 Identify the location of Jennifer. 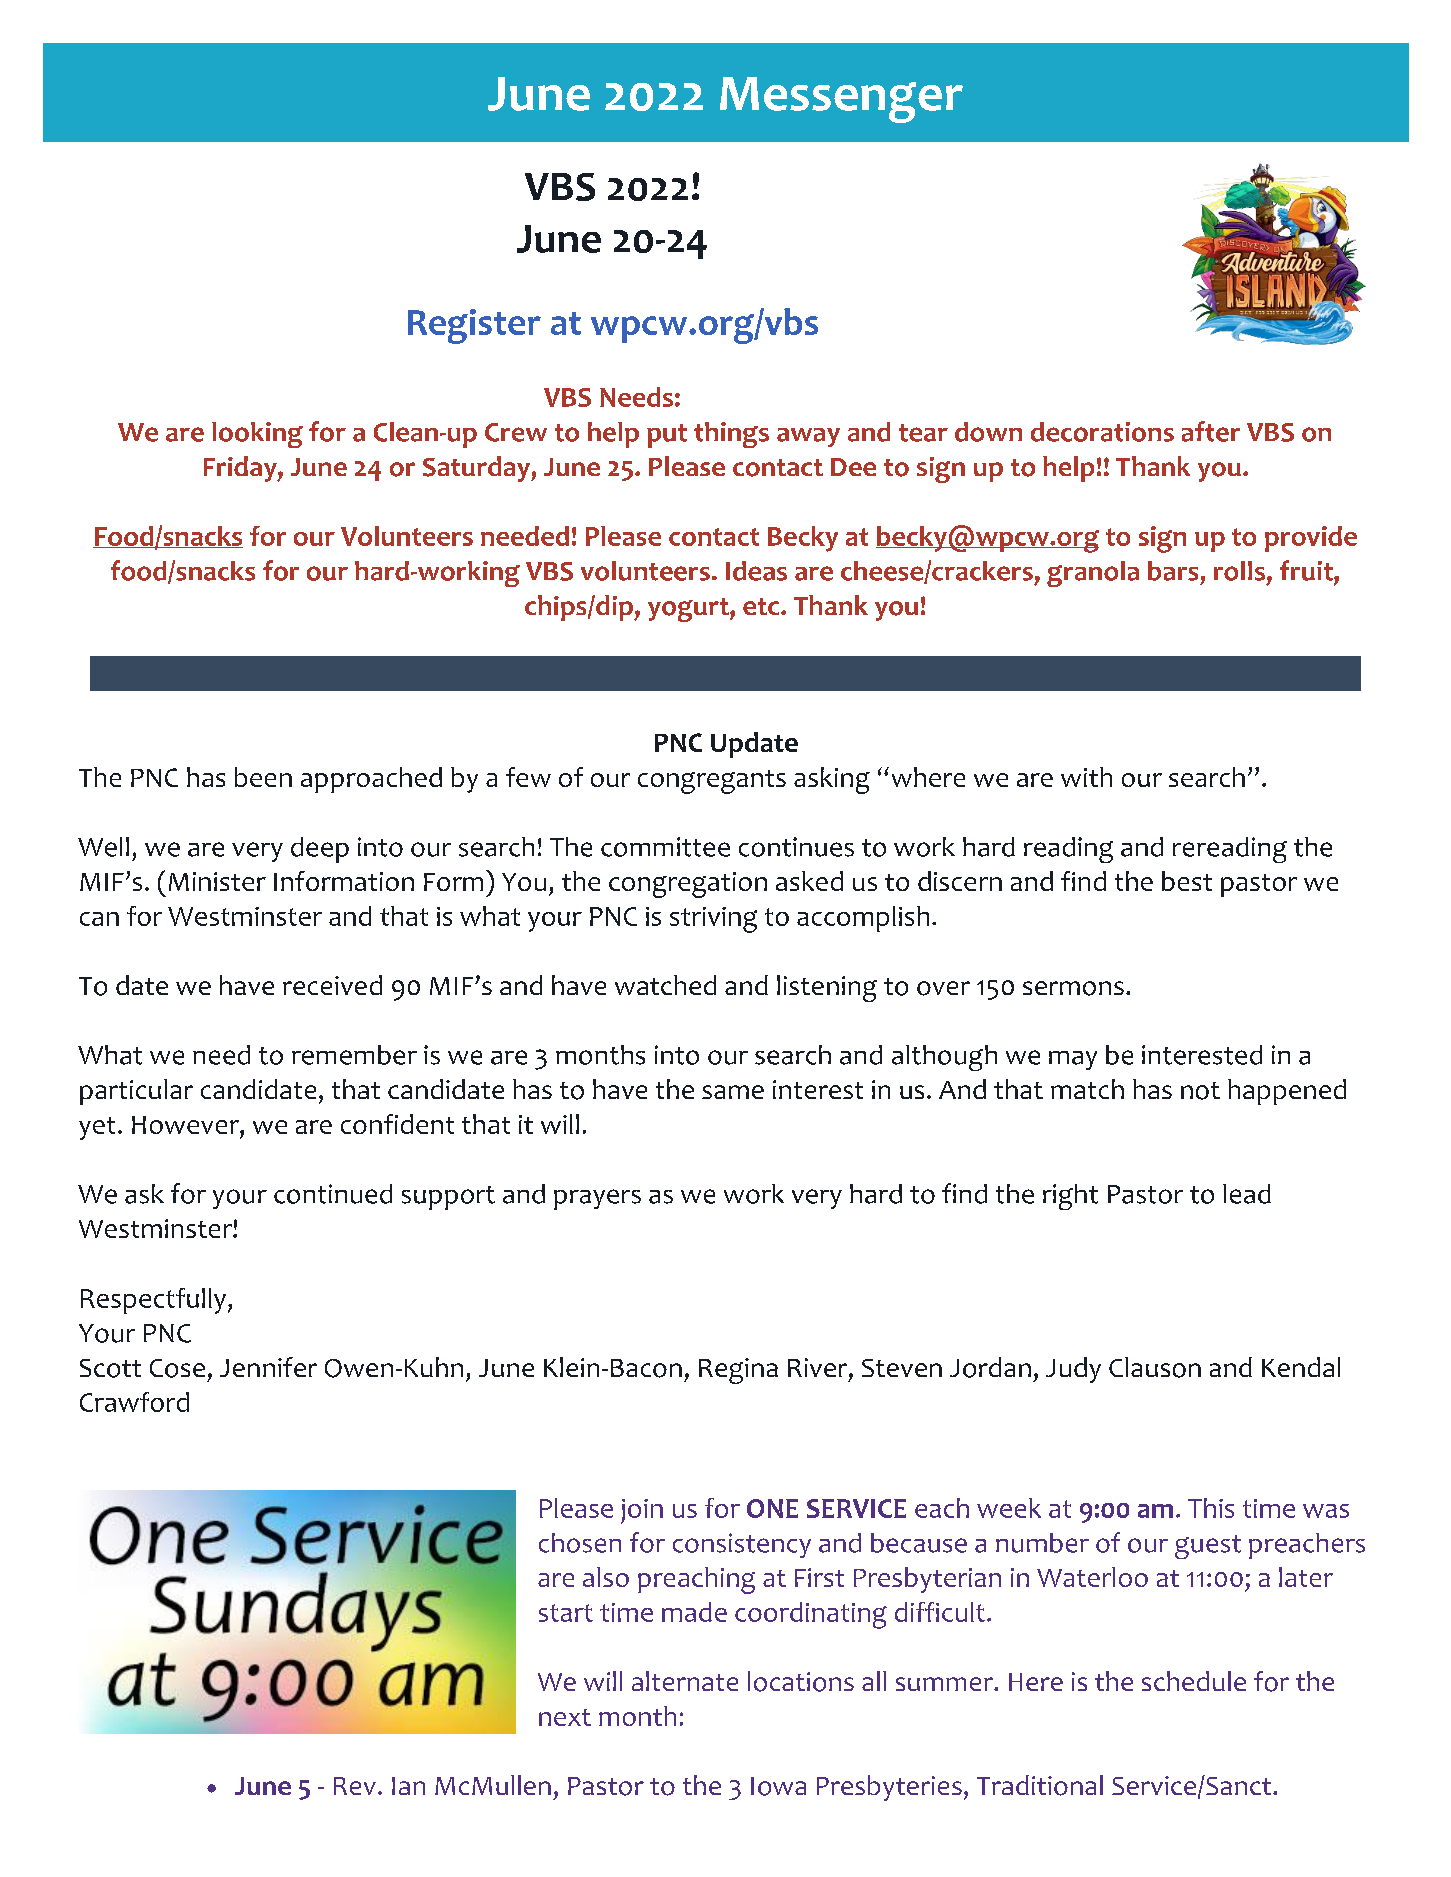
(268, 1367).
